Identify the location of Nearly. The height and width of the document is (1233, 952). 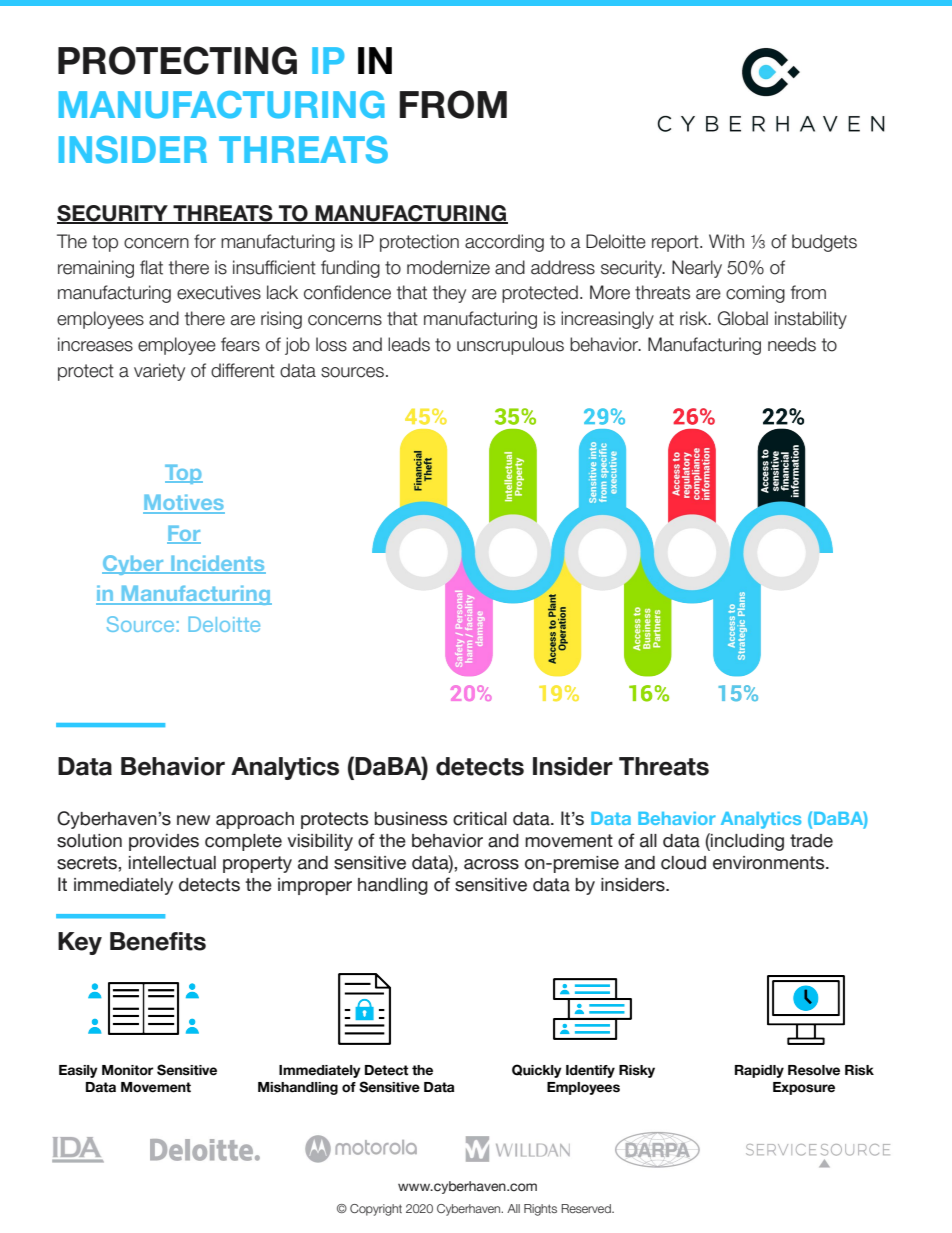
(697, 269).
